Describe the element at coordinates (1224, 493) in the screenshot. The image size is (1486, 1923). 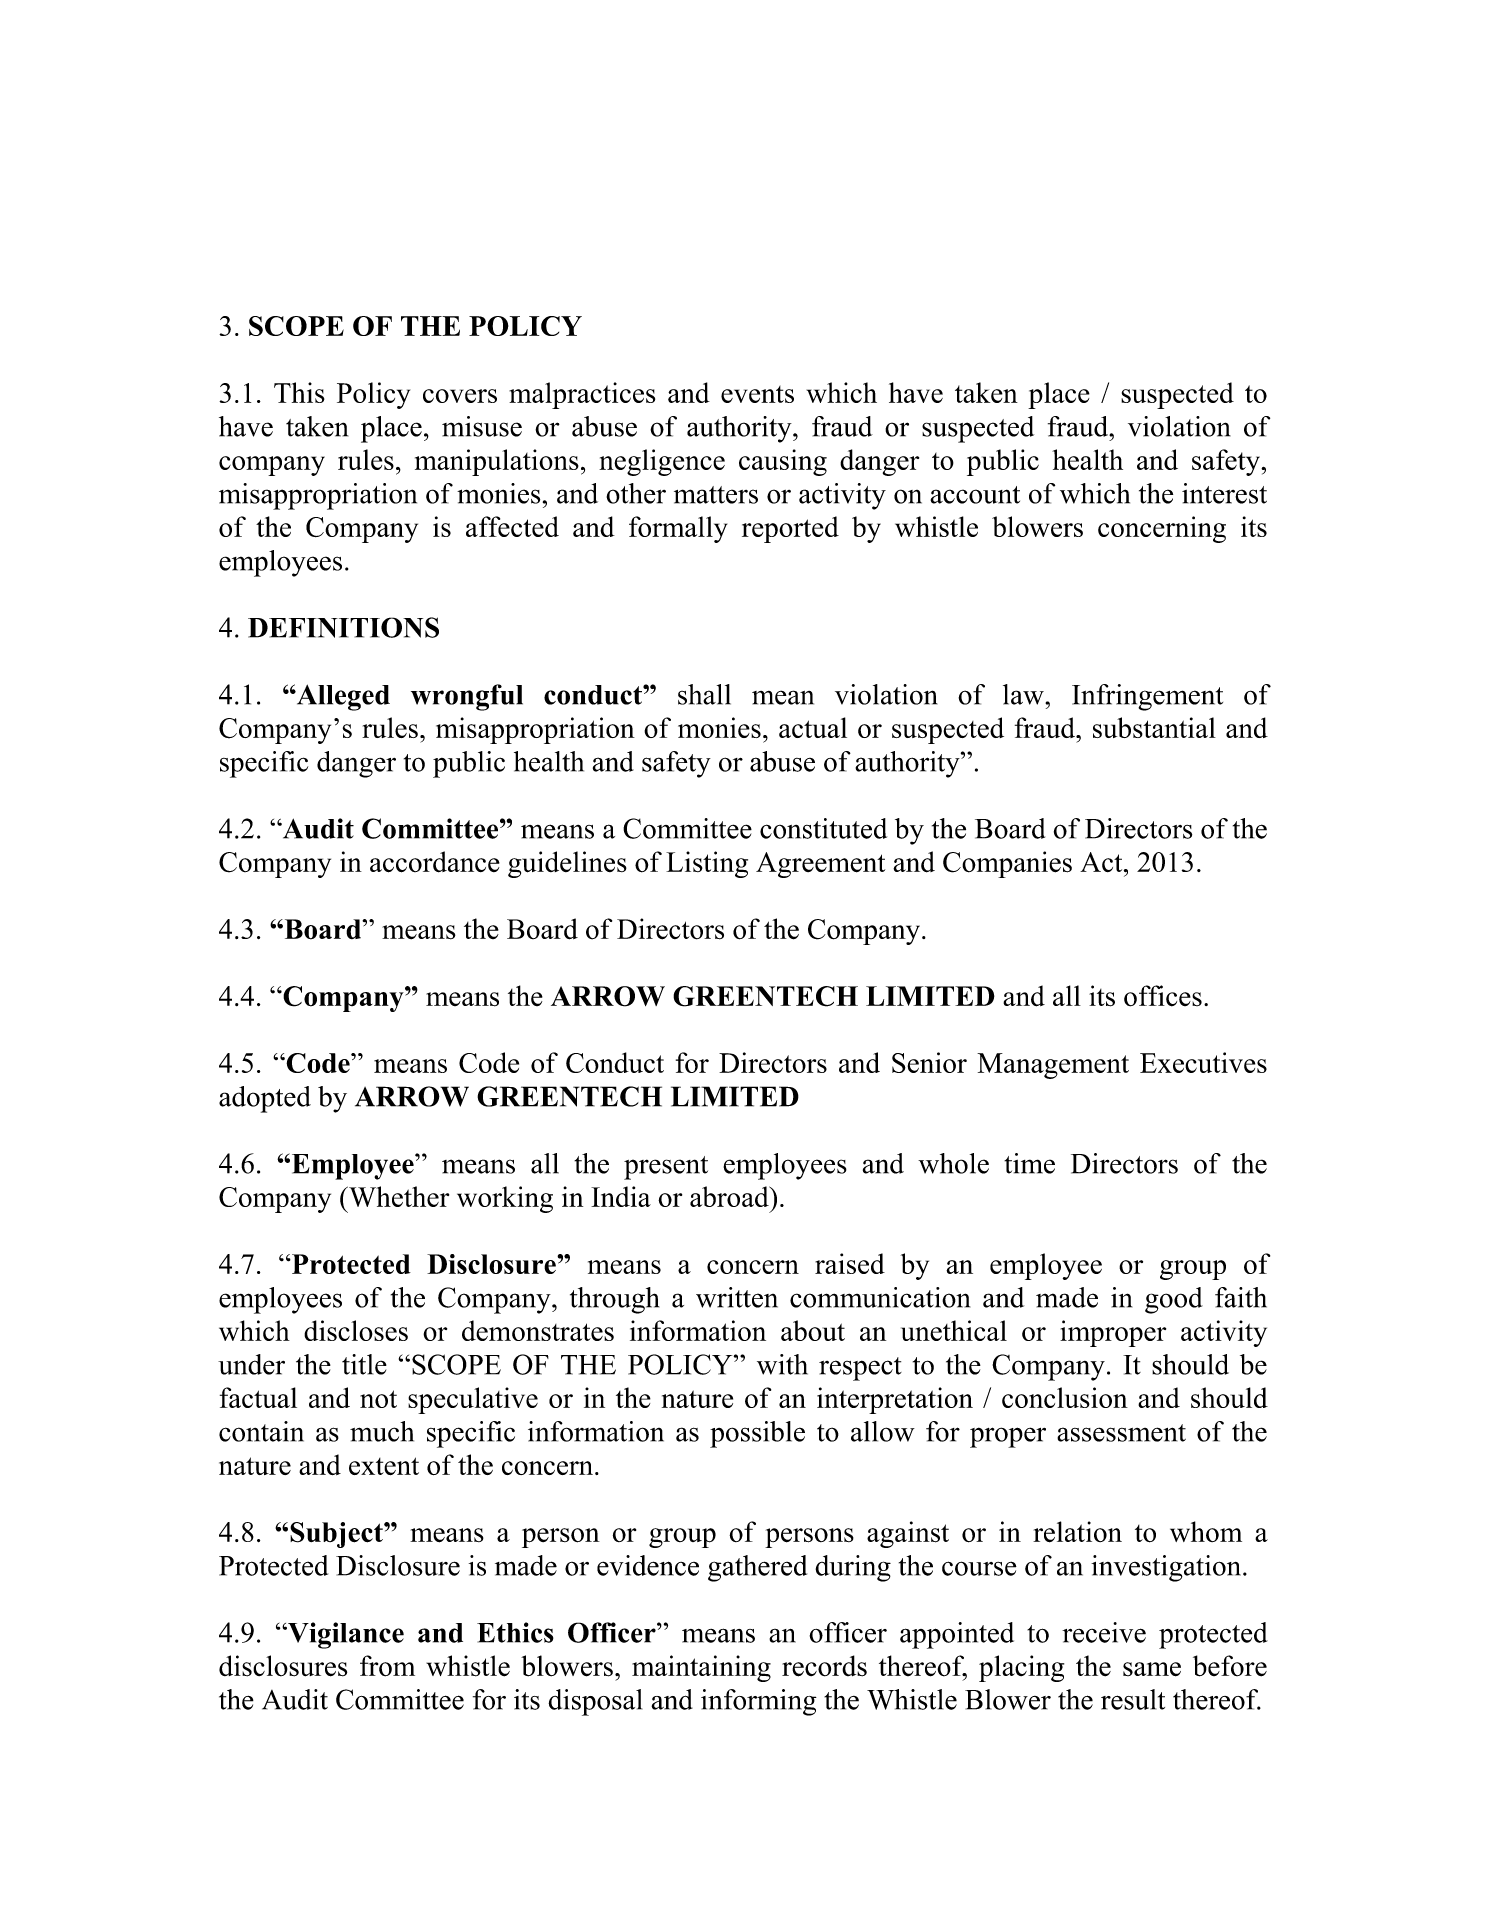
I see `interest` at that location.
